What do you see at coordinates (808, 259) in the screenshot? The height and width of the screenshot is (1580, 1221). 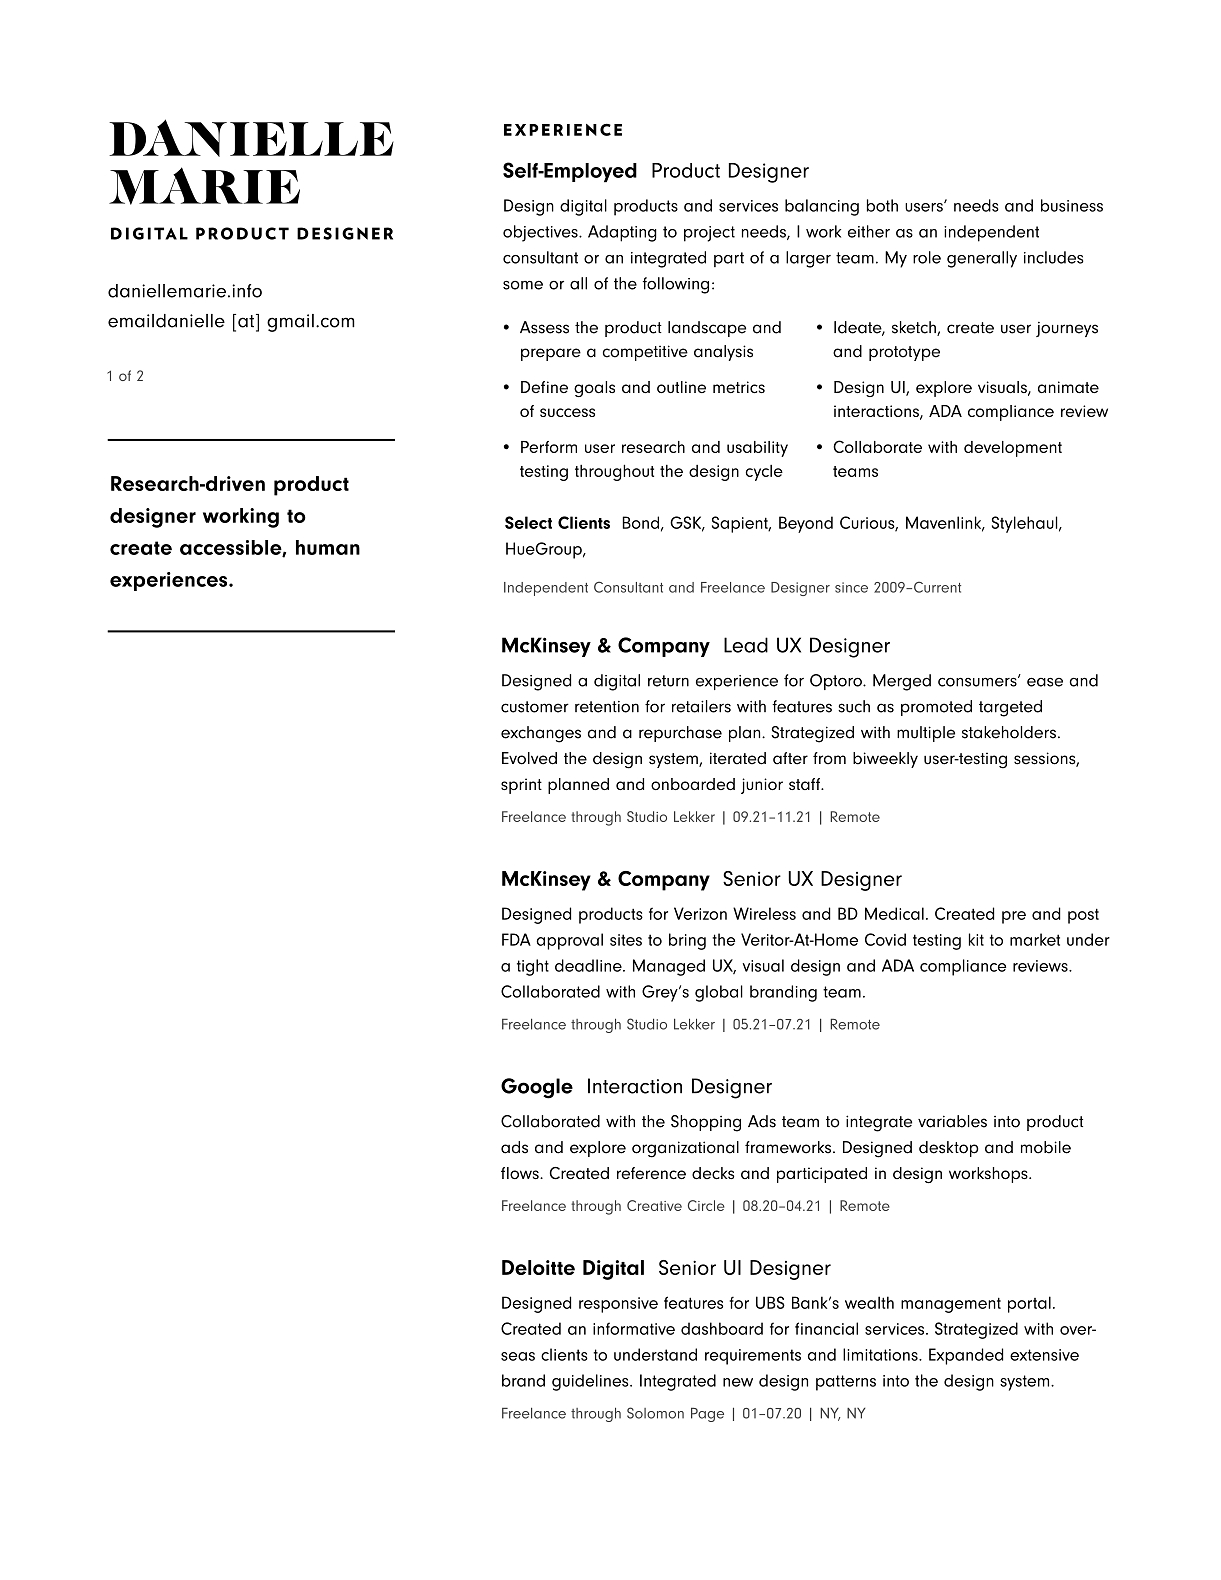 I see `larger` at bounding box center [808, 259].
